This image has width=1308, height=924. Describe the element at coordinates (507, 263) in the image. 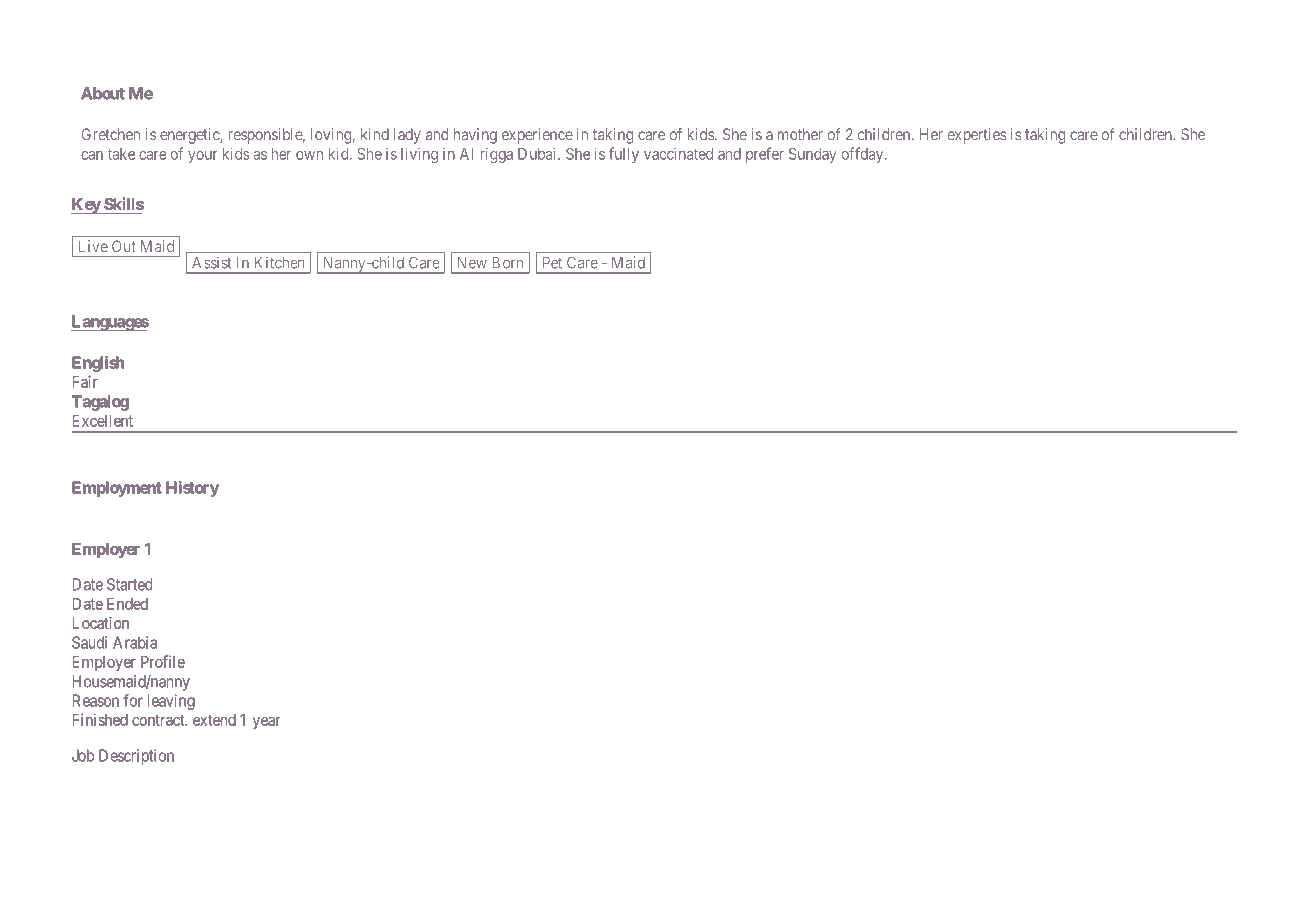

I see `Born` at that location.
